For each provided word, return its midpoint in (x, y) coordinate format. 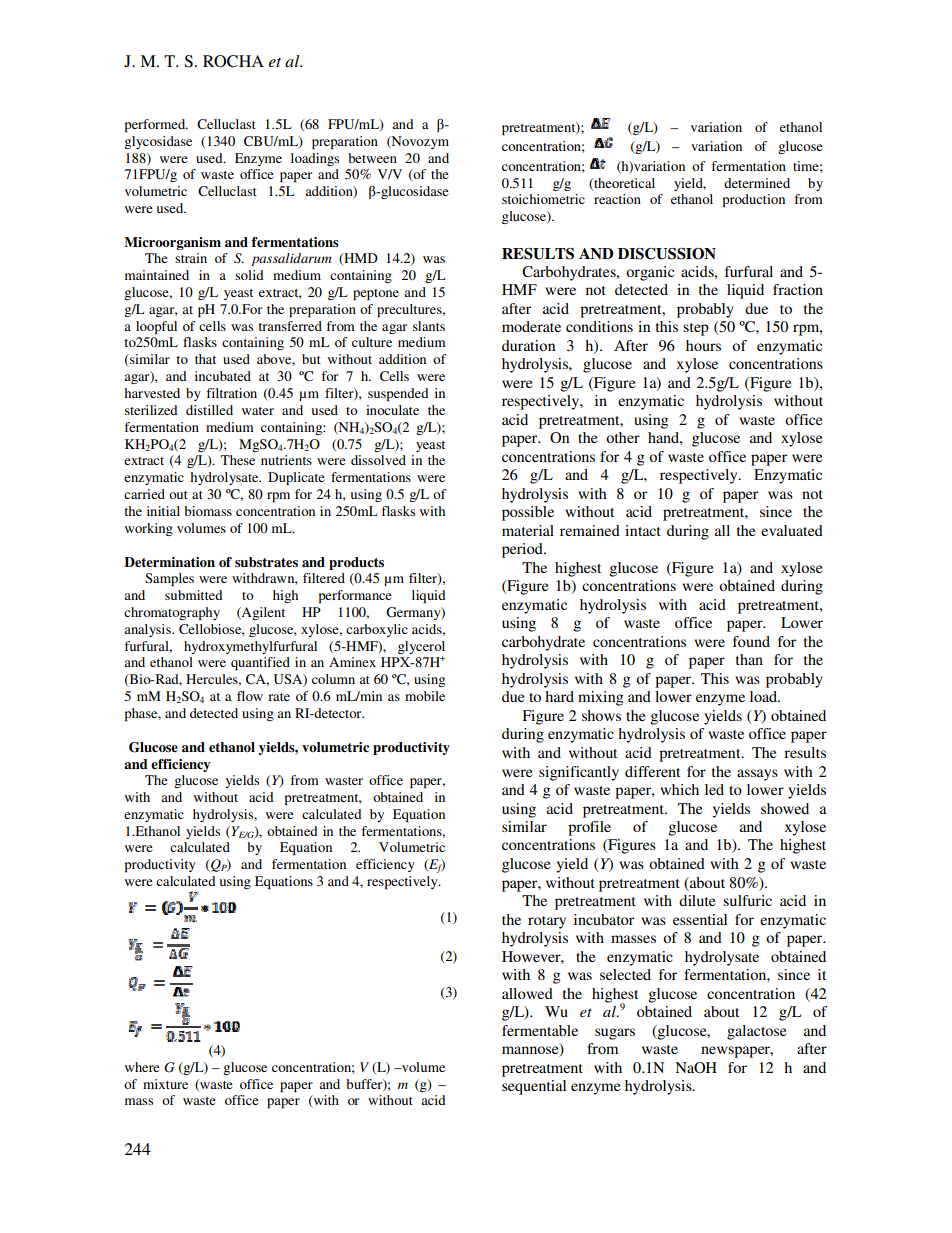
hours (703, 345)
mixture (165, 1084)
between (372, 158)
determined (757, 183)
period (523, 550)
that (205, 359)
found (751, 641)
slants (429, 326)
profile (589, 828)
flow (250, 696)
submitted (194, 595)
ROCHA (233, 61)
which (679, 789)
